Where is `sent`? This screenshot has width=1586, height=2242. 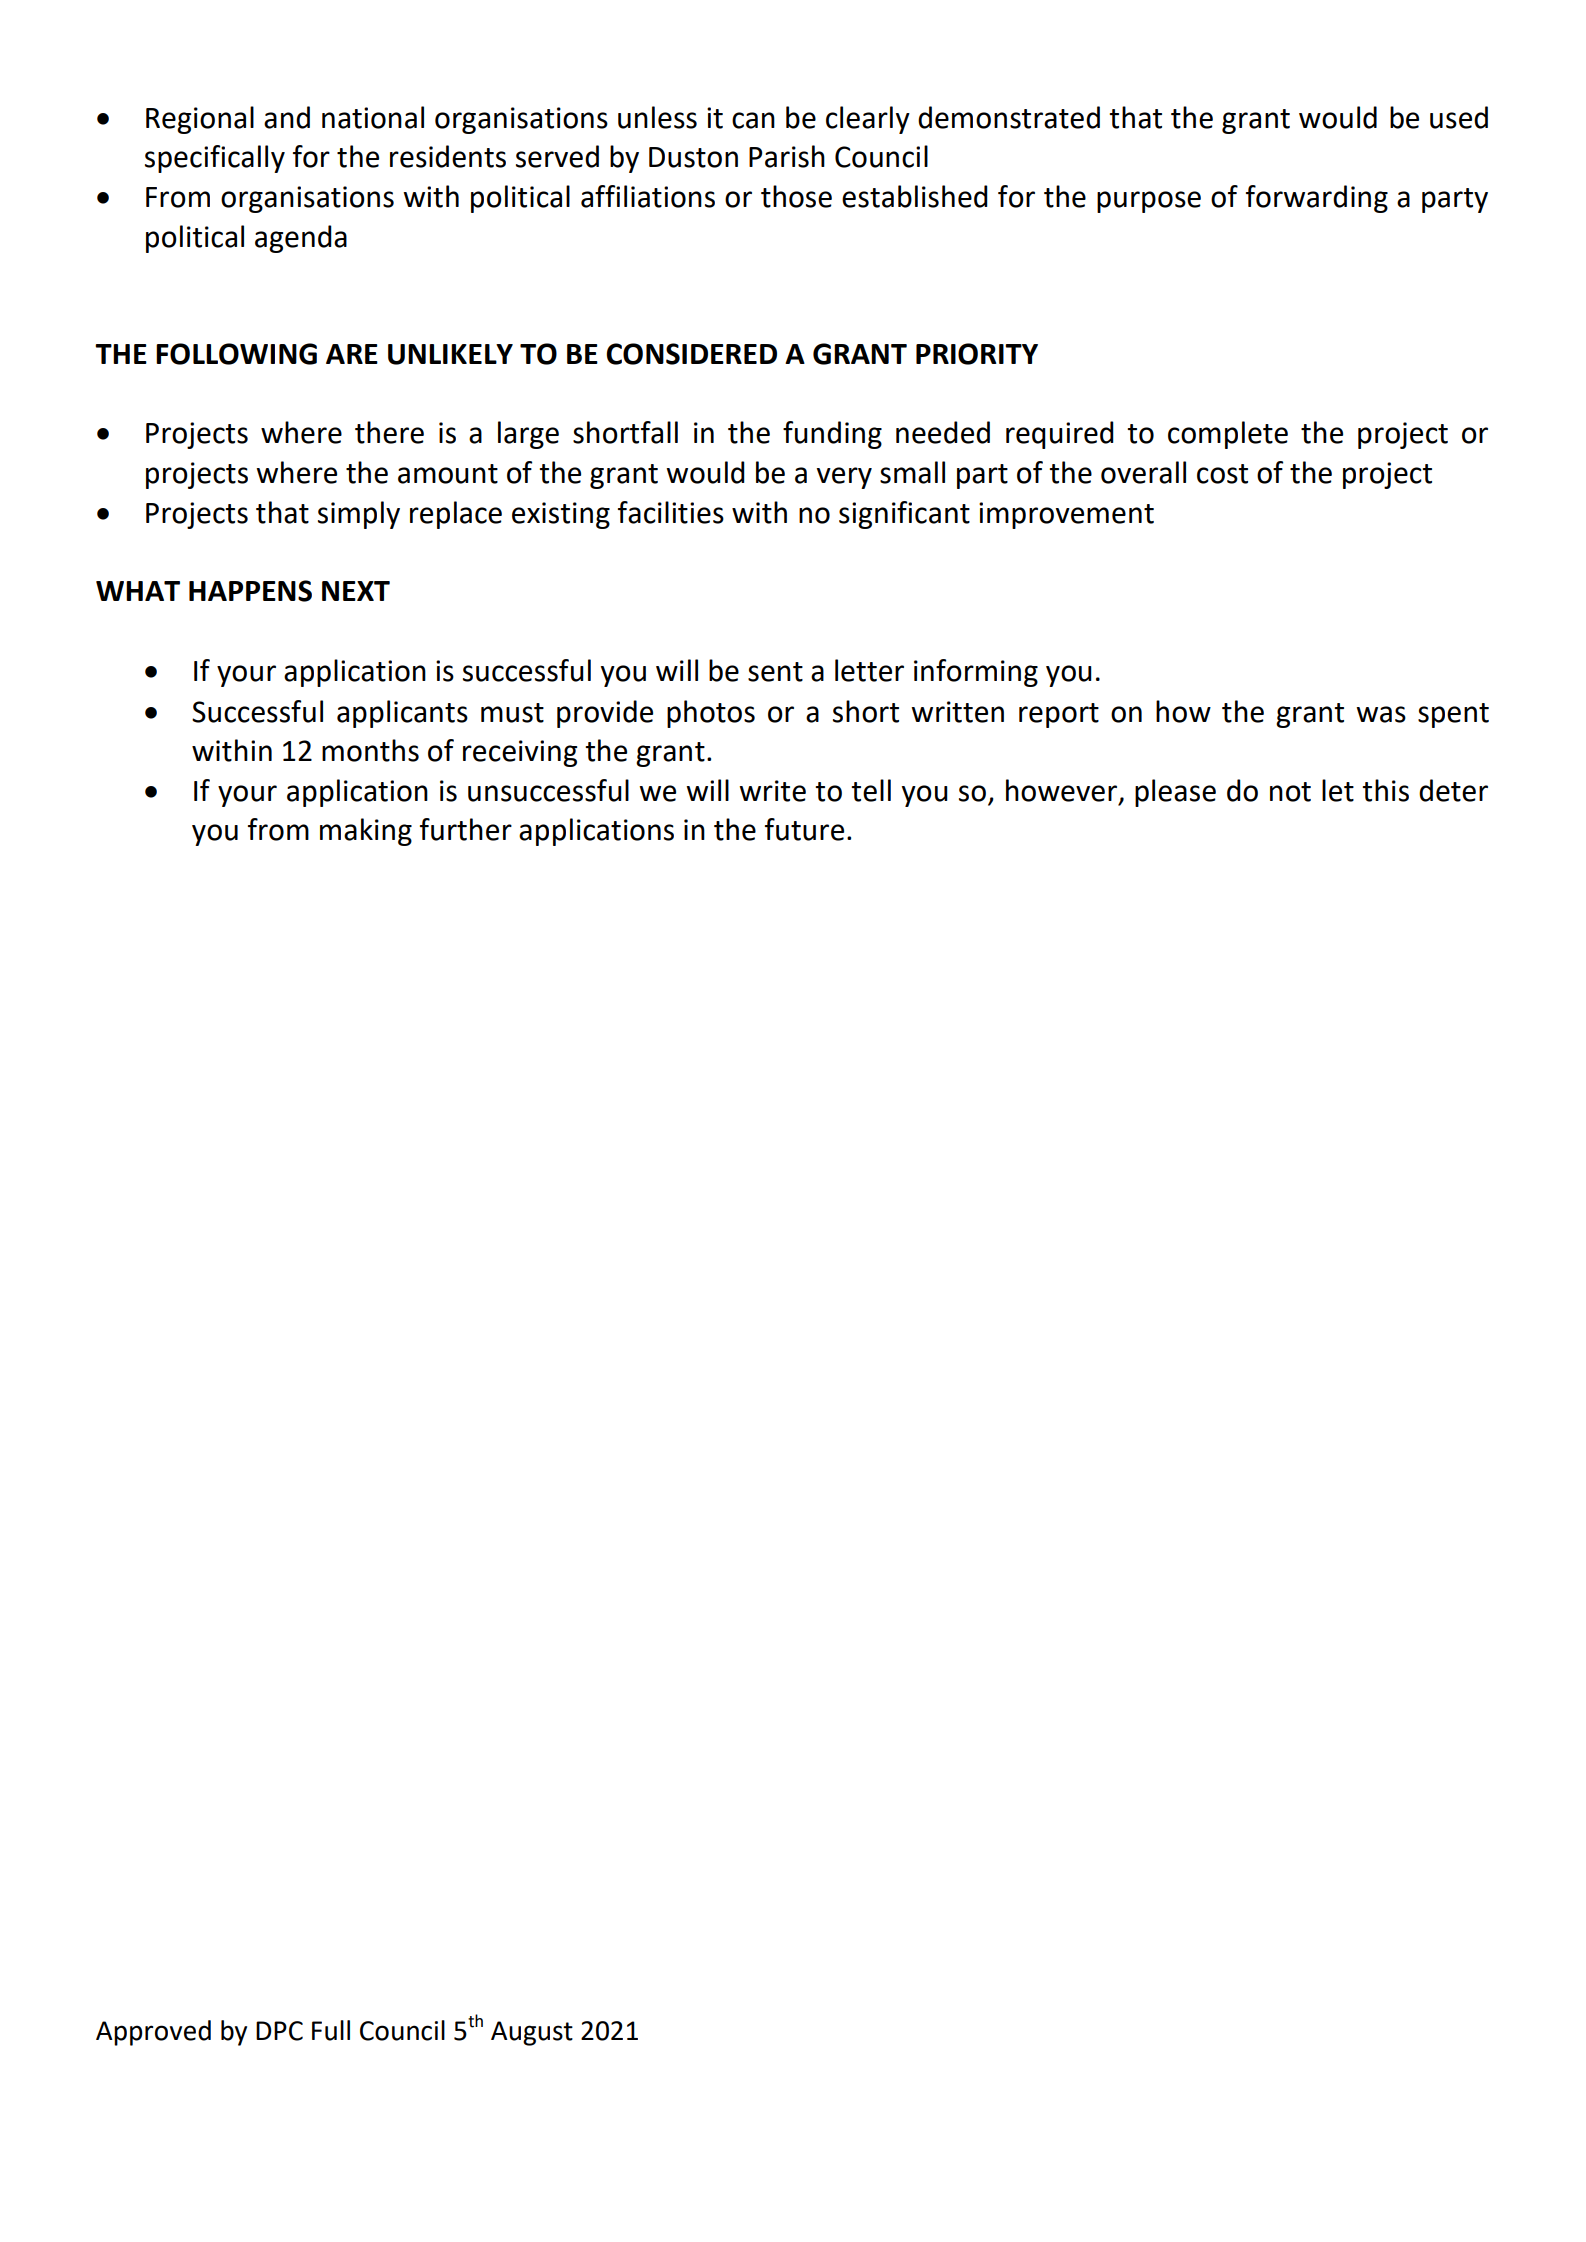
sent is located at coordinates (775, 672).
